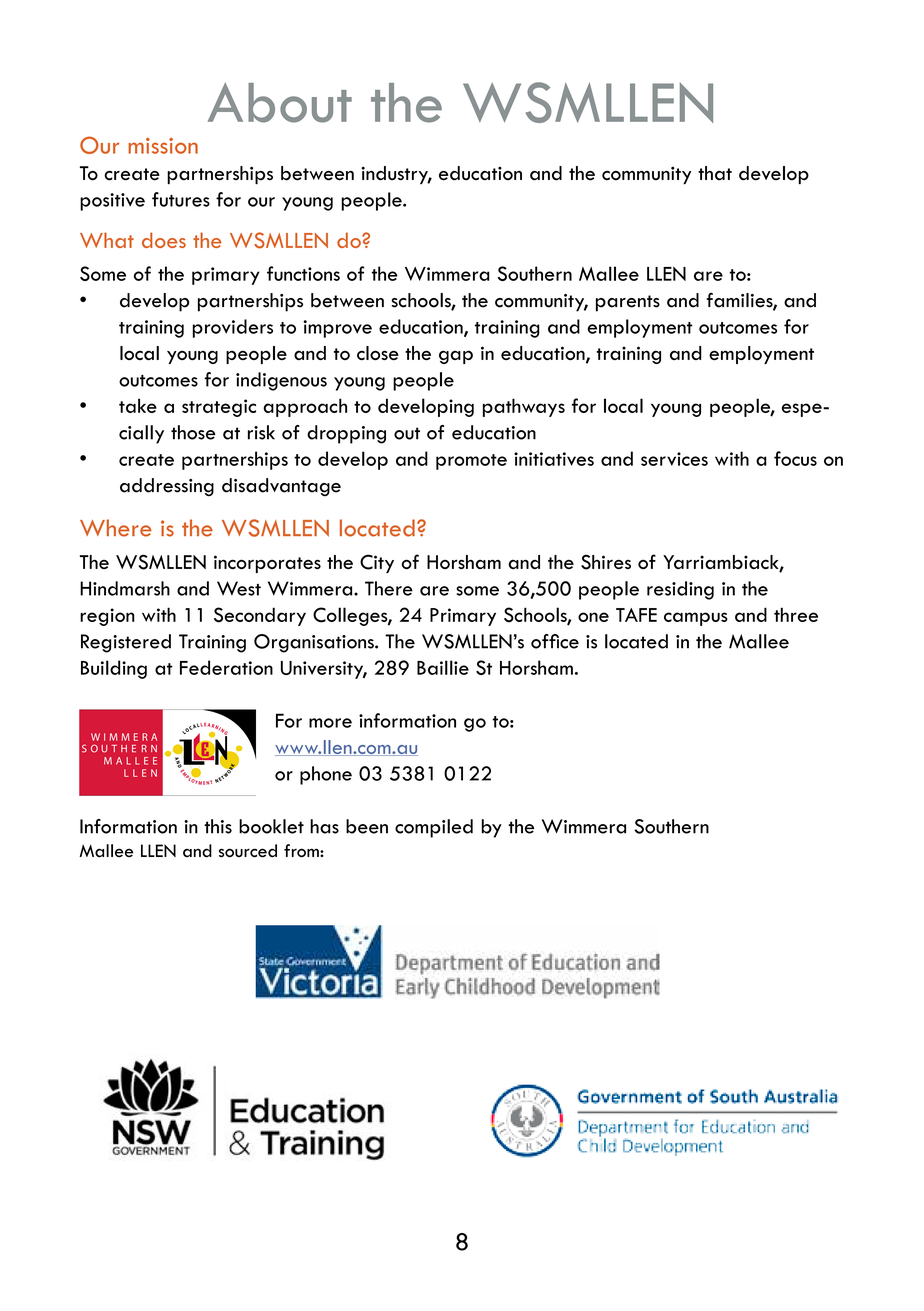 This screenshot has height=1311, width=924. What do you see at coordinates (715, 173) in the screenshot?
I see `that` at bounding box center [715, 173].
